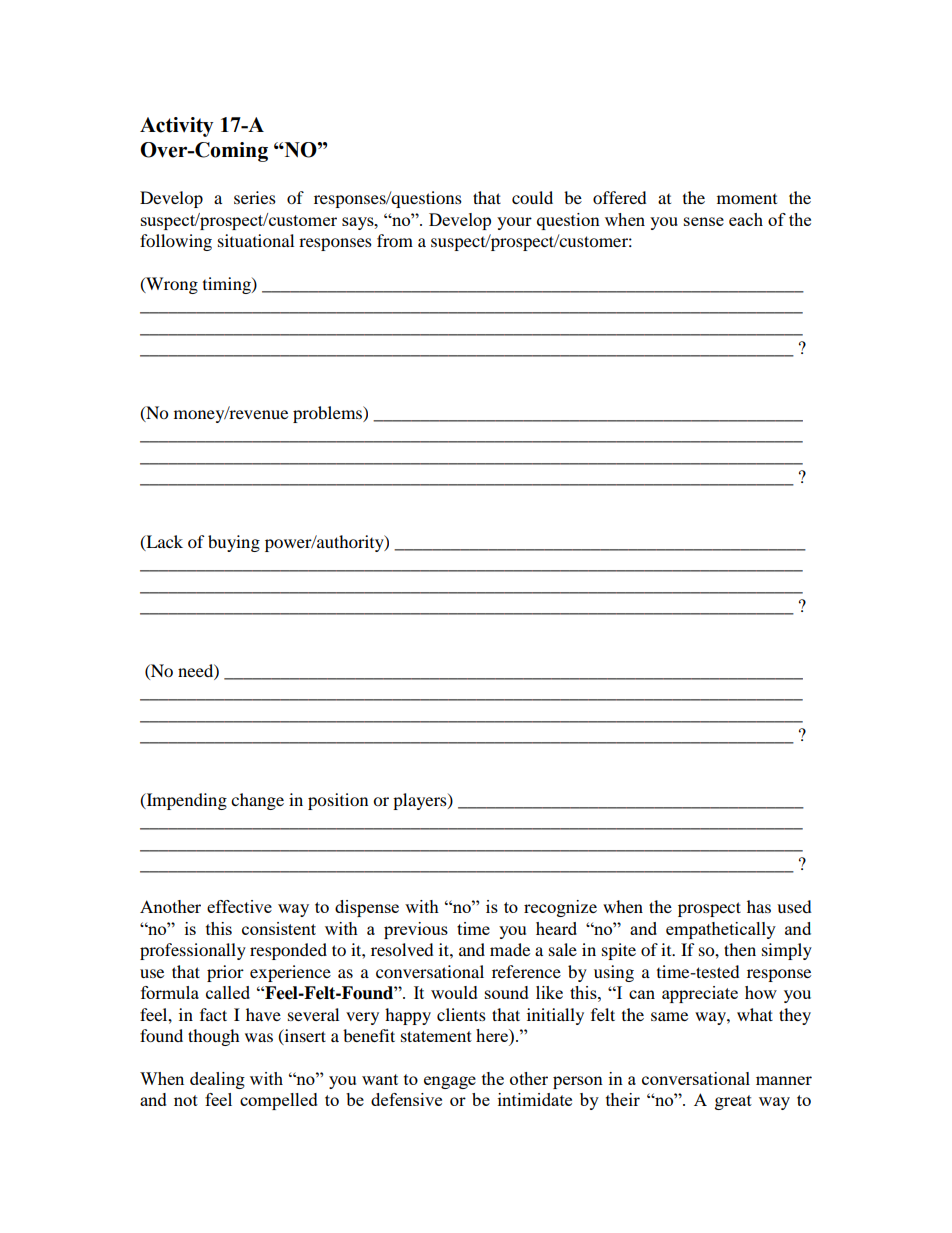  I want to click on moment, so click(747, 199).
